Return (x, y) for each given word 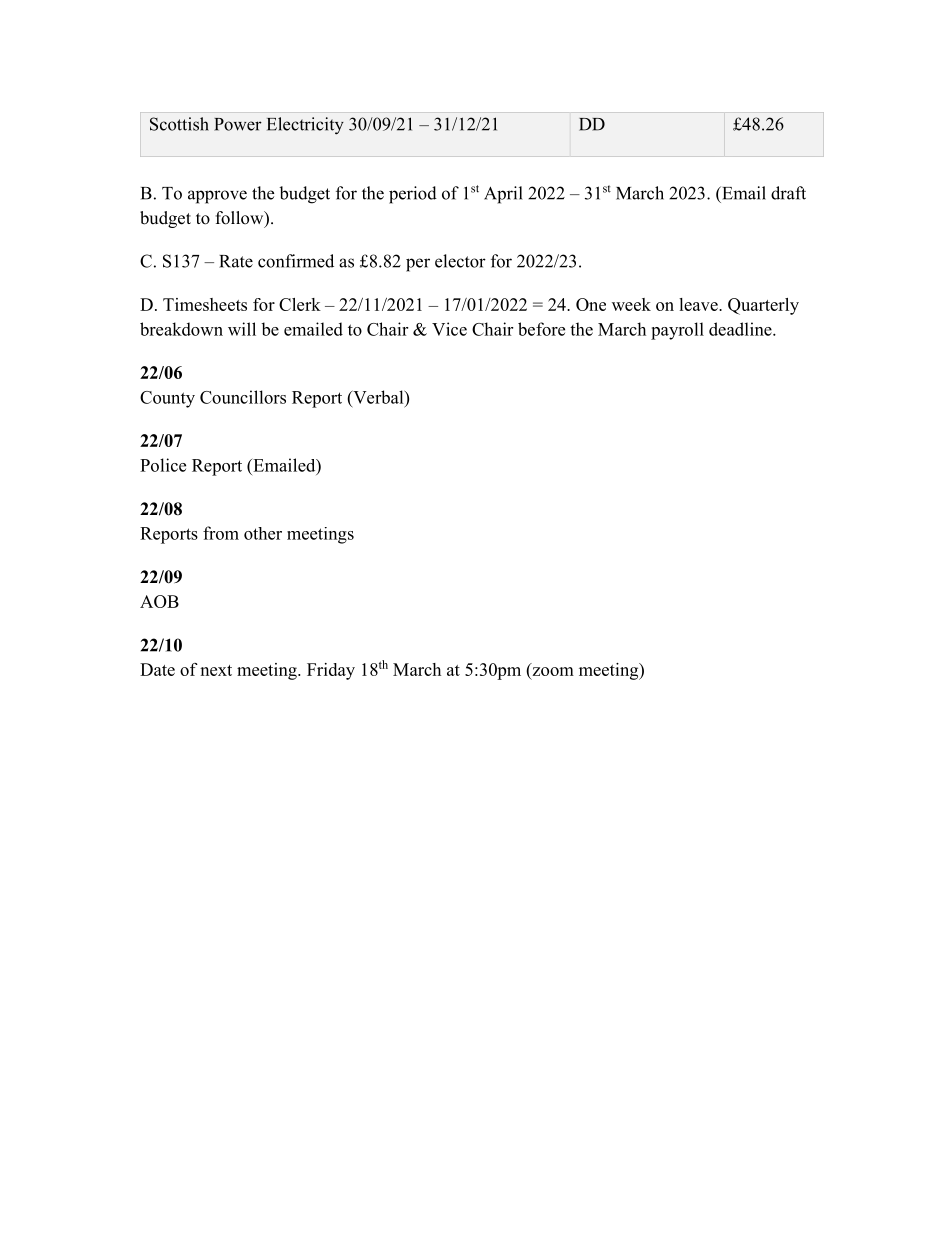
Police (163, 465)
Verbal (378, 397)
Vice (449, 329)
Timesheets (205, 304)
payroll (677, 331)
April (503, 195)
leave (699, 304)
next (216, 670)
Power (238, 124)
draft (788, 193)
